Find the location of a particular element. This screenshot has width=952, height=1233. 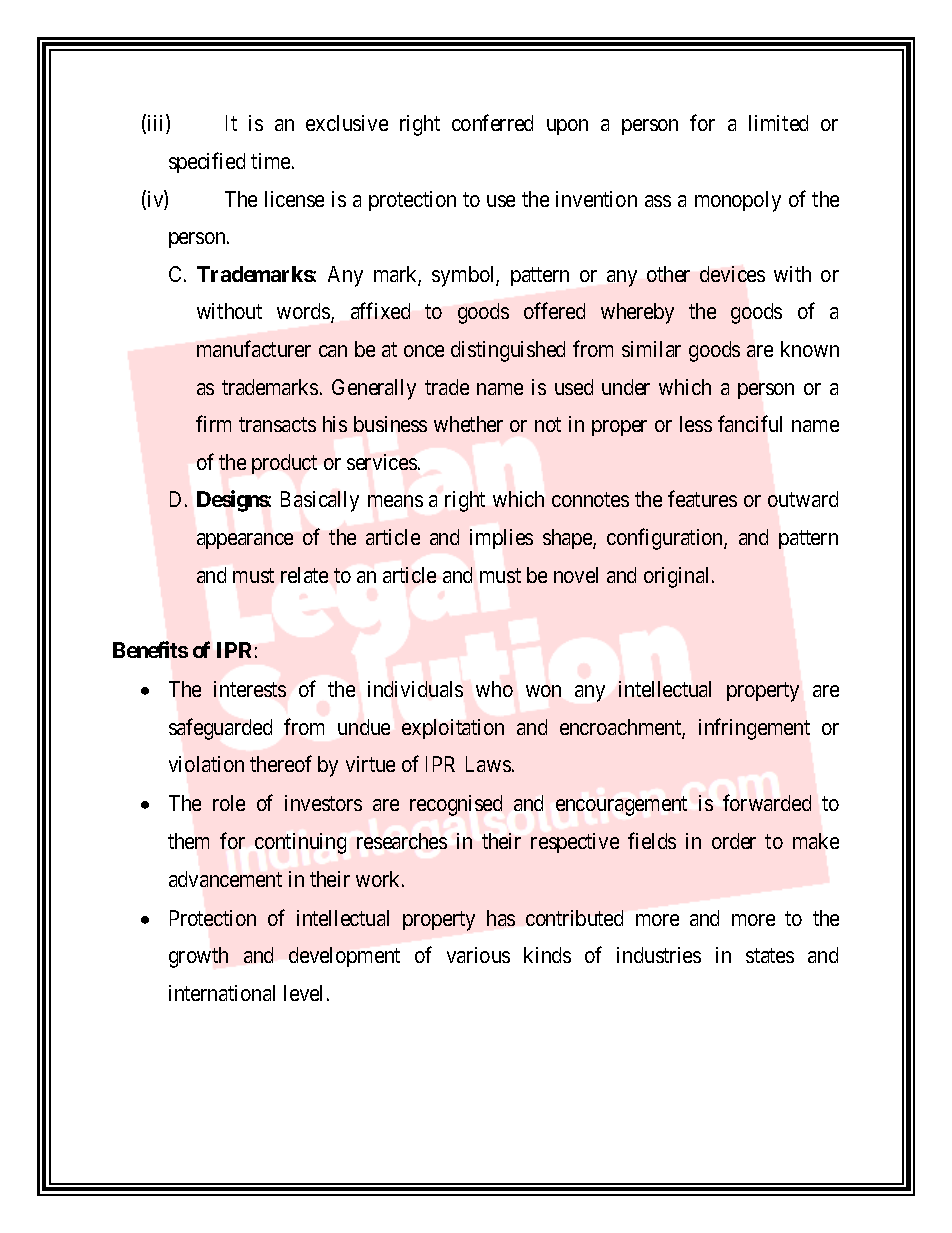

international is located at coordinates (222, 993).
